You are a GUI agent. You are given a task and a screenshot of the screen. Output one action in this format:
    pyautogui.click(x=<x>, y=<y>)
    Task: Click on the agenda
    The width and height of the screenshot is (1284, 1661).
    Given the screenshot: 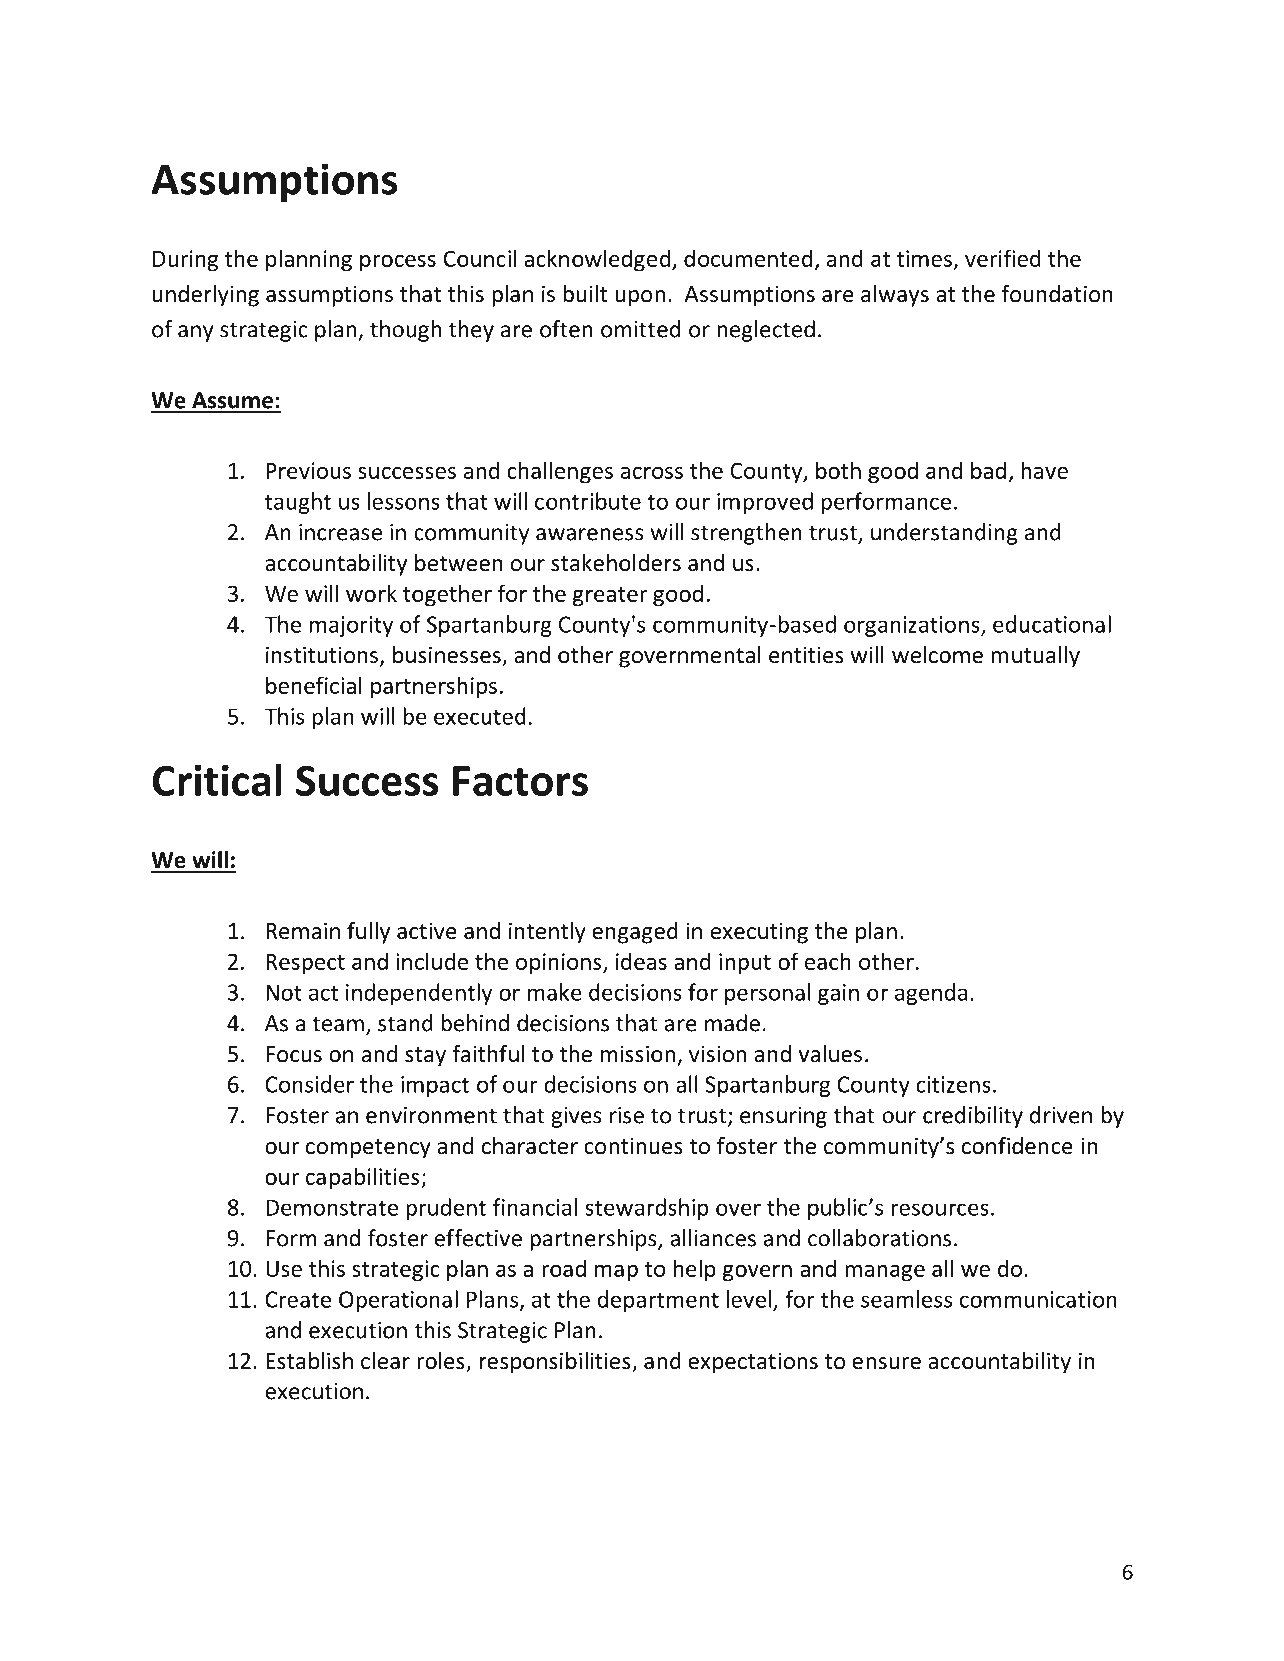 What is the action you would take?
    pyautogui.click(x=931, y=994)
